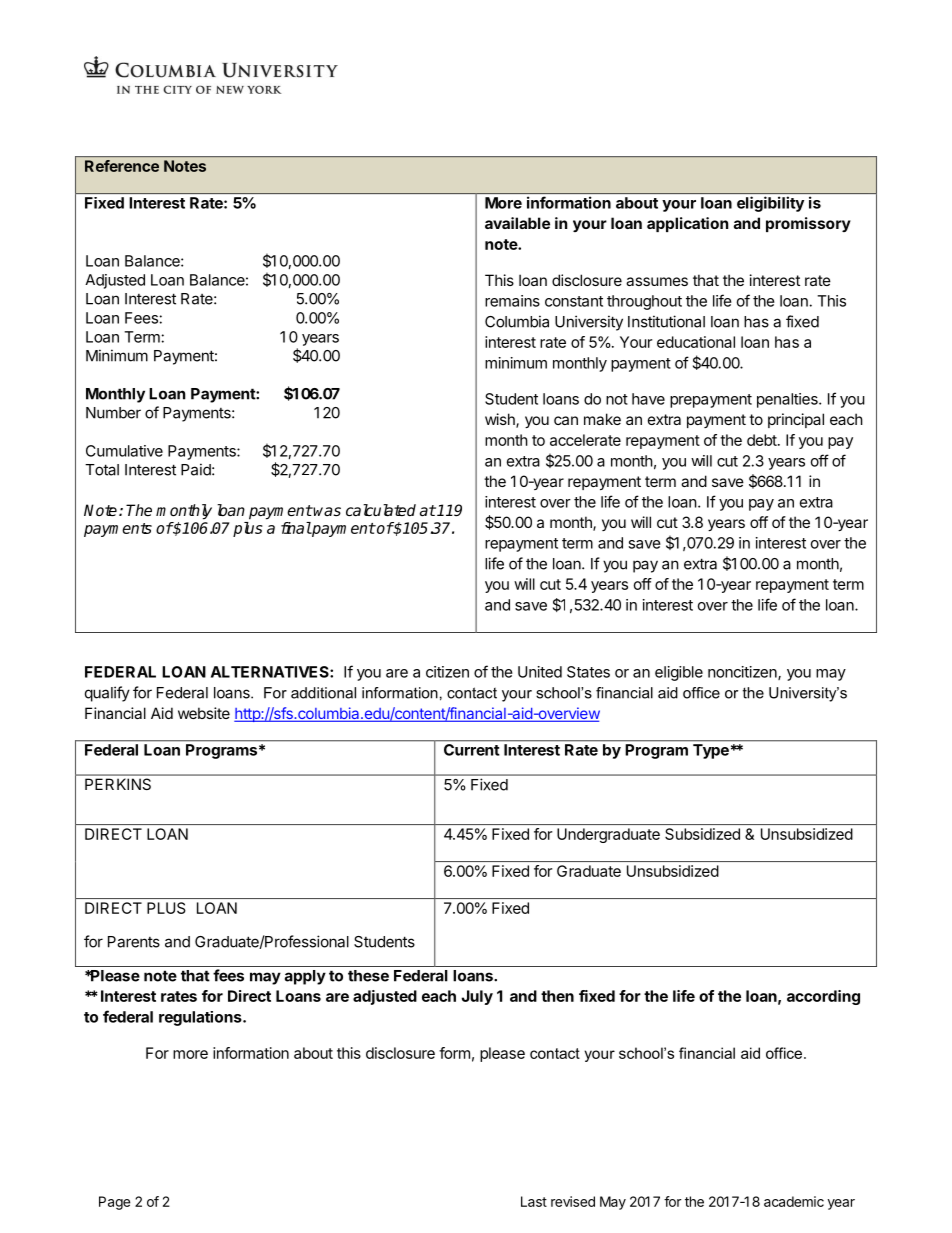  Describe the element at coordinates (122, 166) in the page. I see `Reference` at that location.
